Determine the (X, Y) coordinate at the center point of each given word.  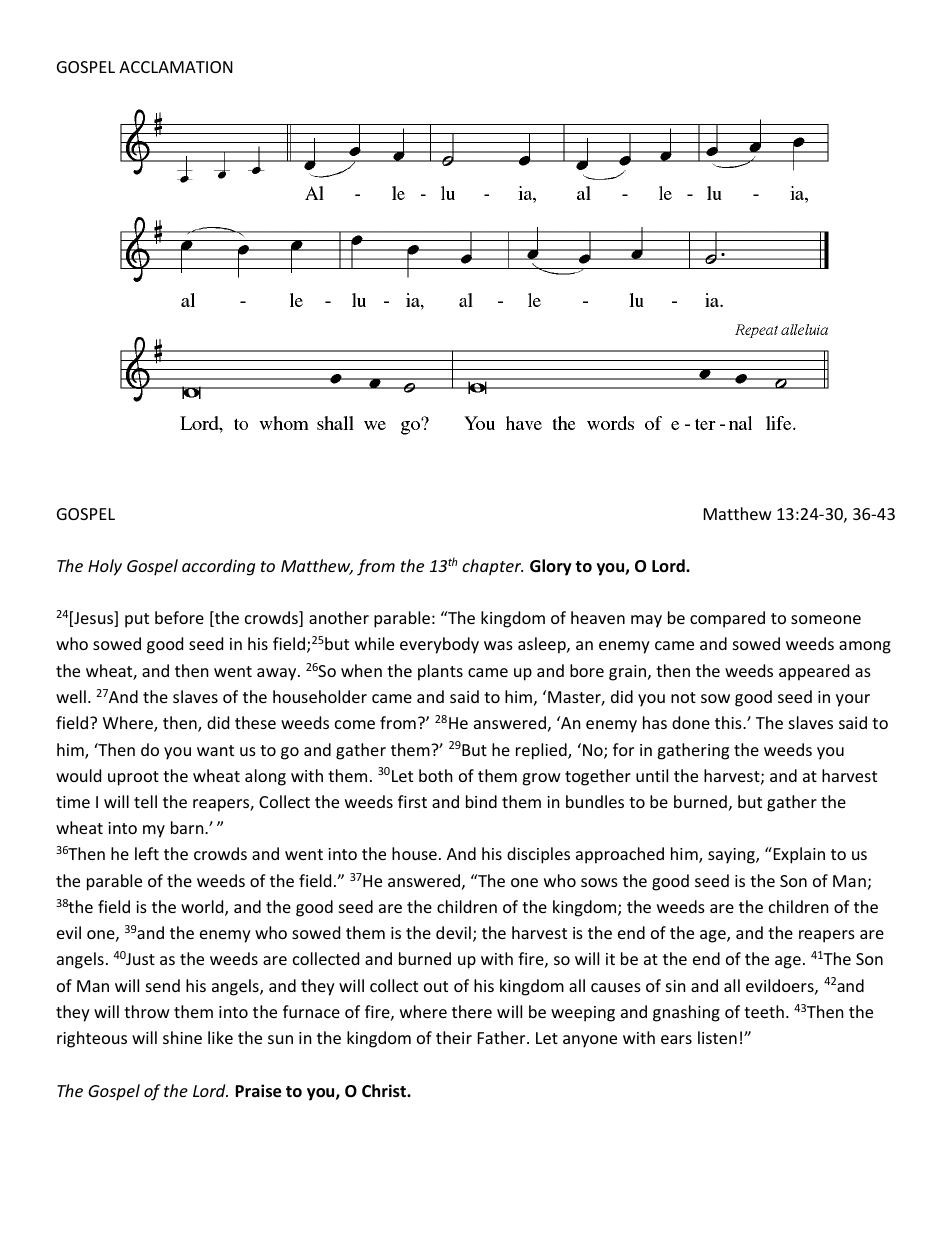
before (179, 617)
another (339, 617)
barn (188, 827)
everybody (439, 645)
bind (481, 801)
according (218, 567)
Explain (798, 855)
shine (182, 1037)
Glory (551, 567)
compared (727, 619)
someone (826, 619)
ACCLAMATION (176, 67)
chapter (492, 567)
